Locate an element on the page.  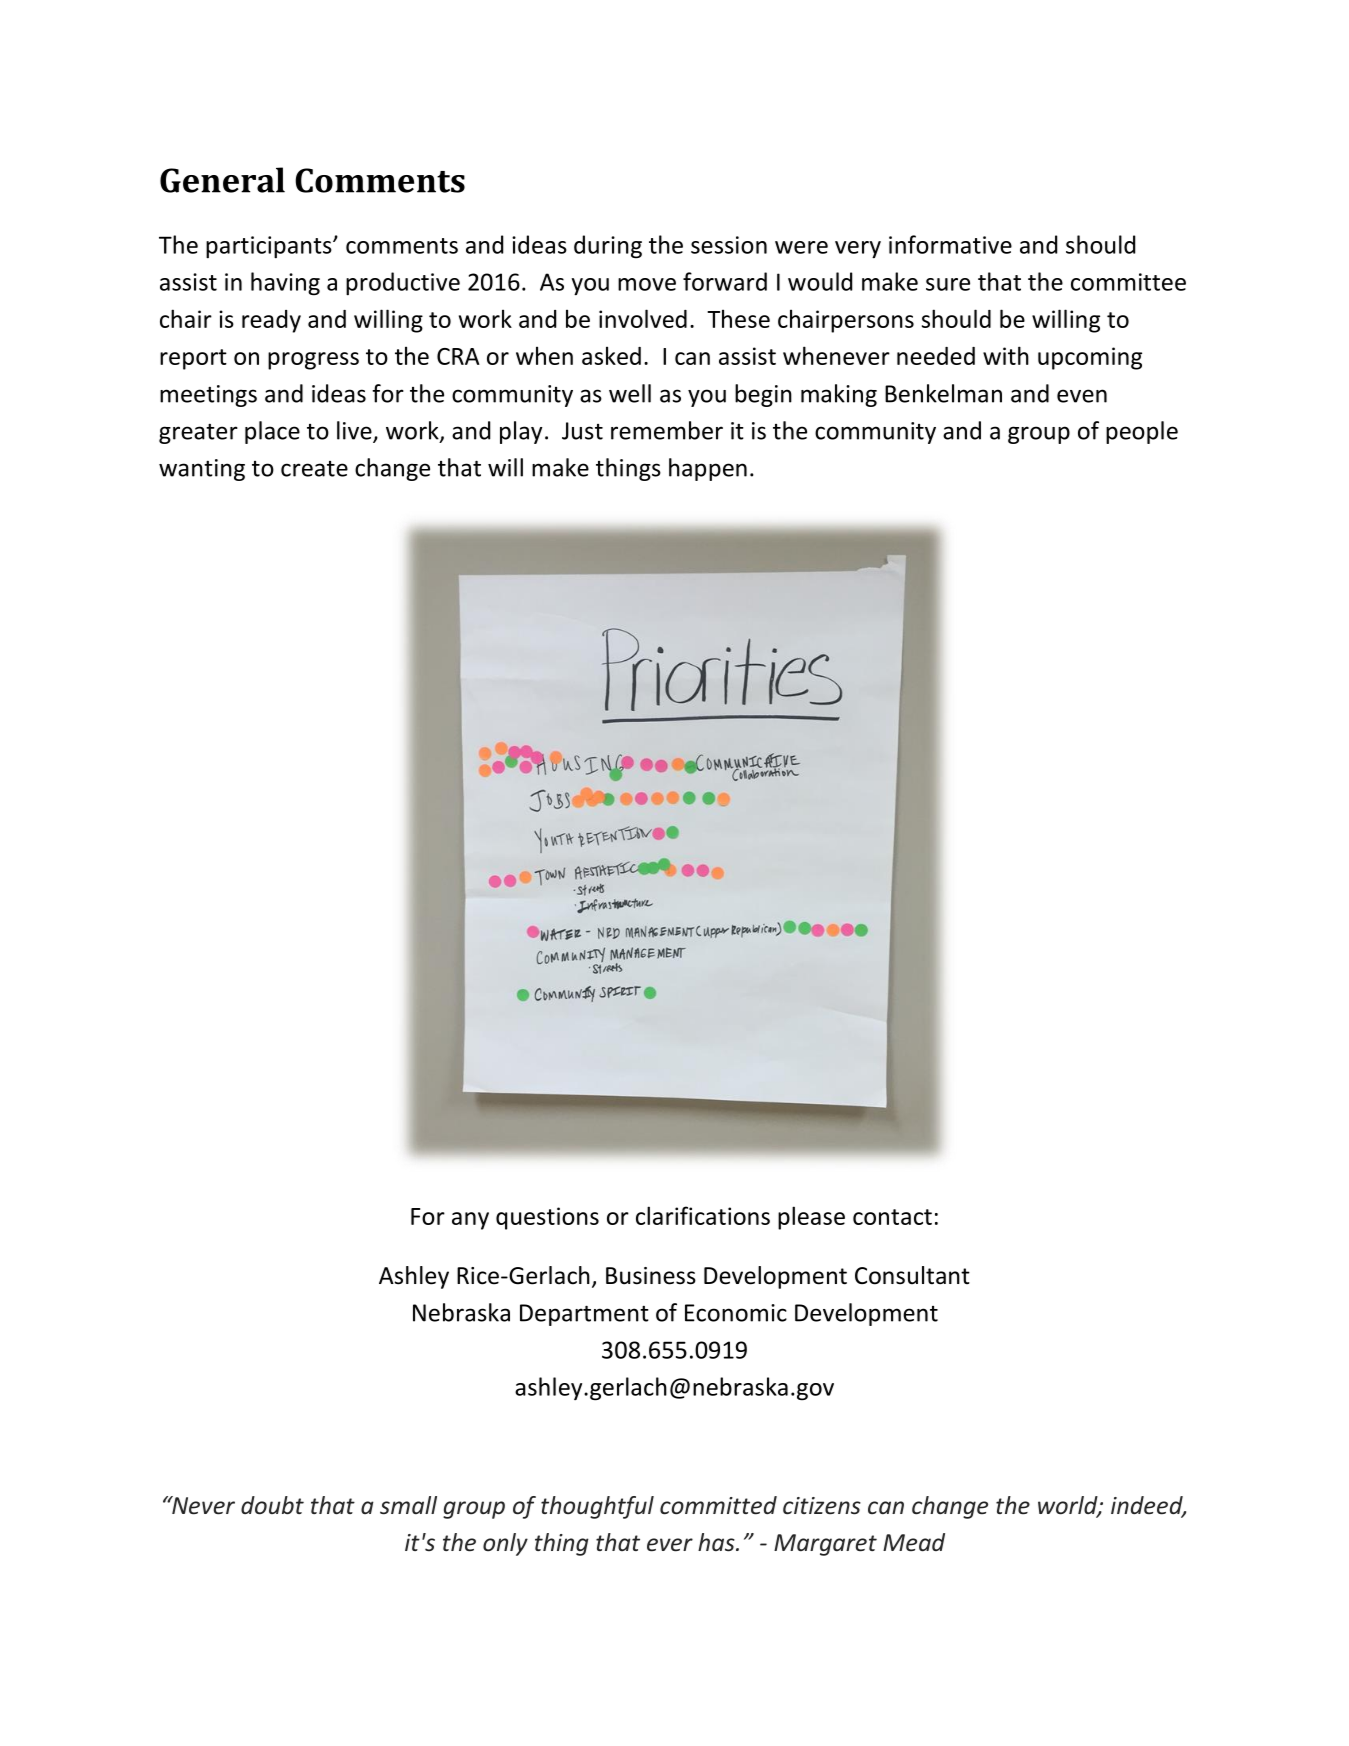
any is located at coordinates (470, 1221).
